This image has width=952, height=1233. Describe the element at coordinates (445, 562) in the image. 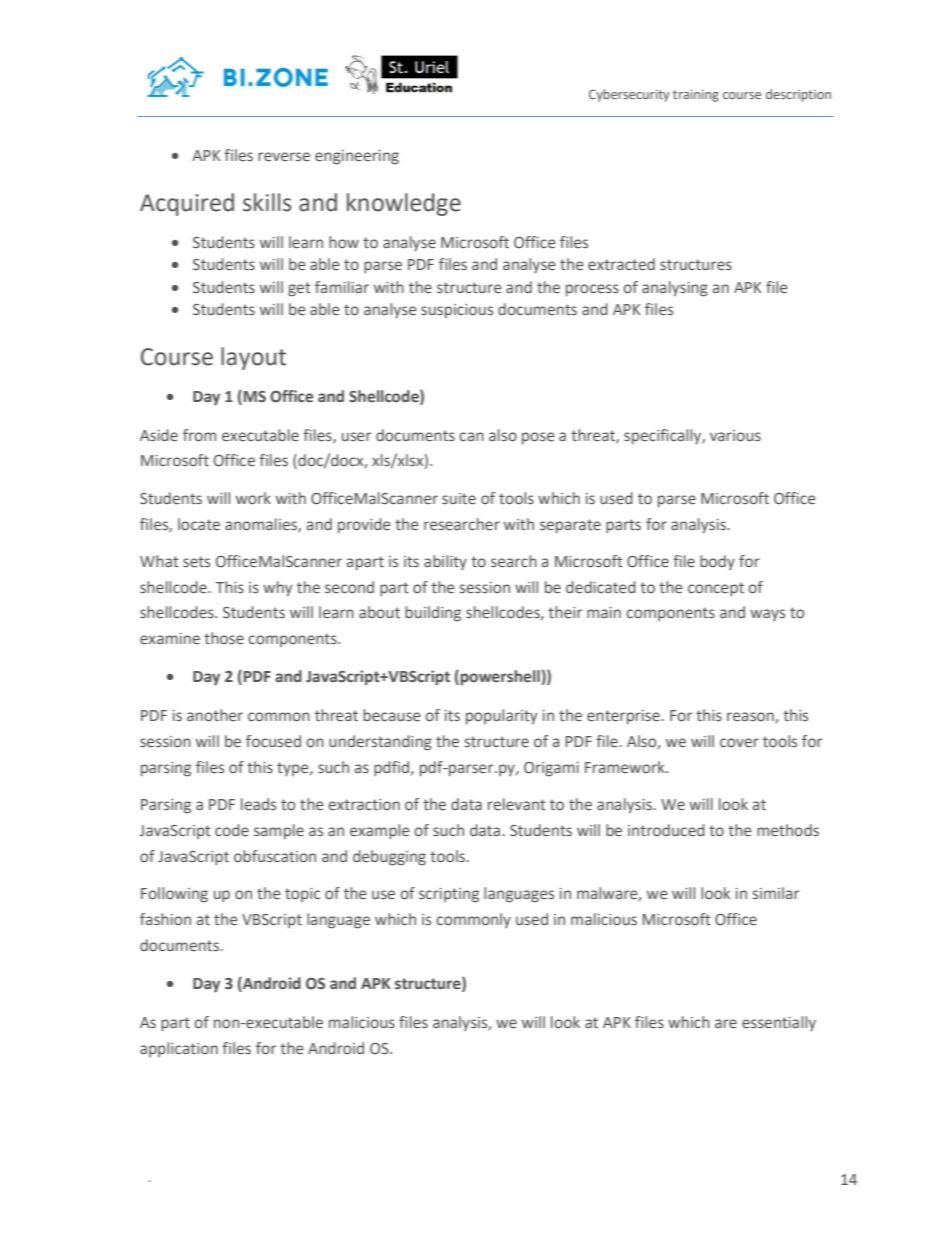

I see `ability` at that location.
